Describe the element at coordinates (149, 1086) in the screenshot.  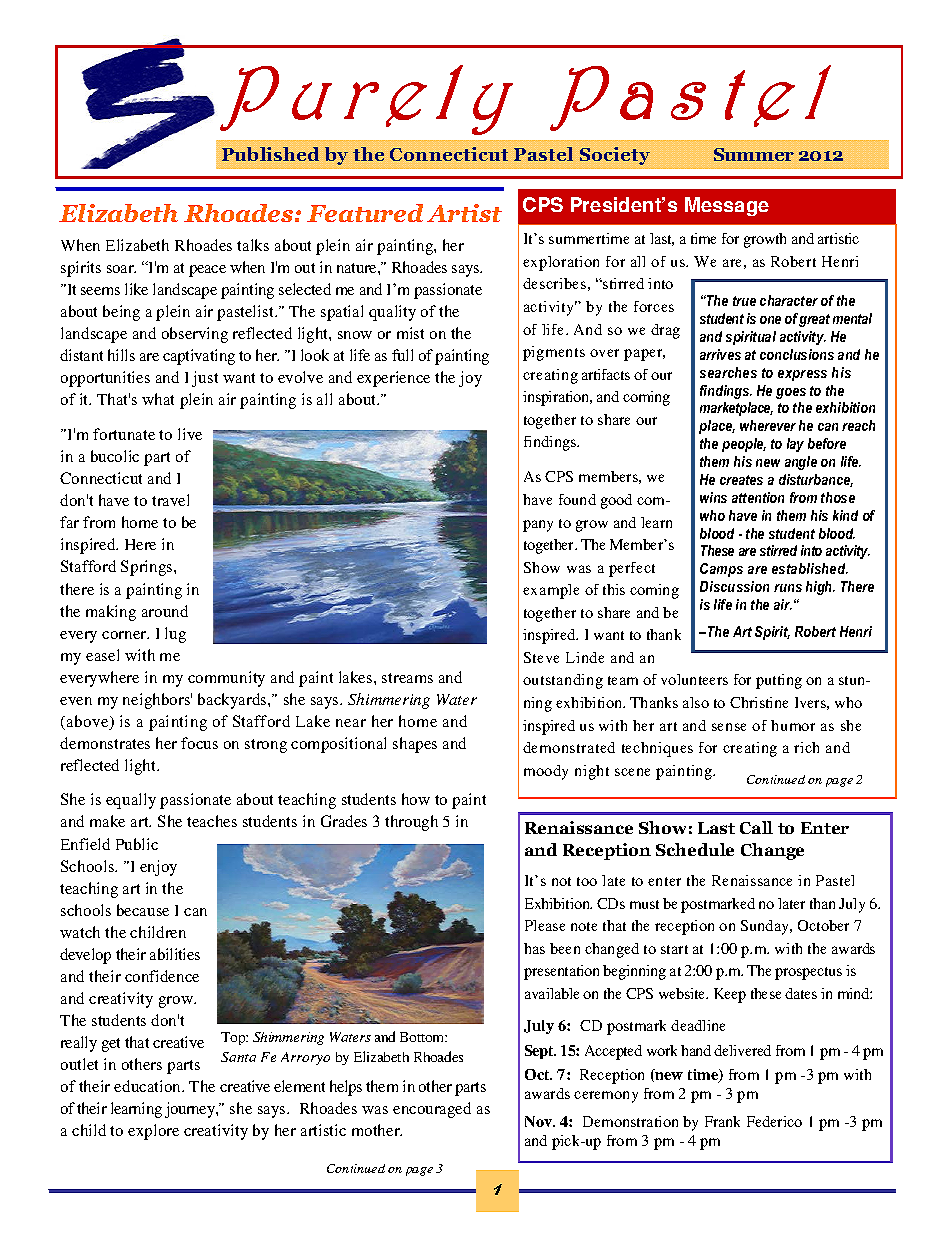
I see `education` at that location.
